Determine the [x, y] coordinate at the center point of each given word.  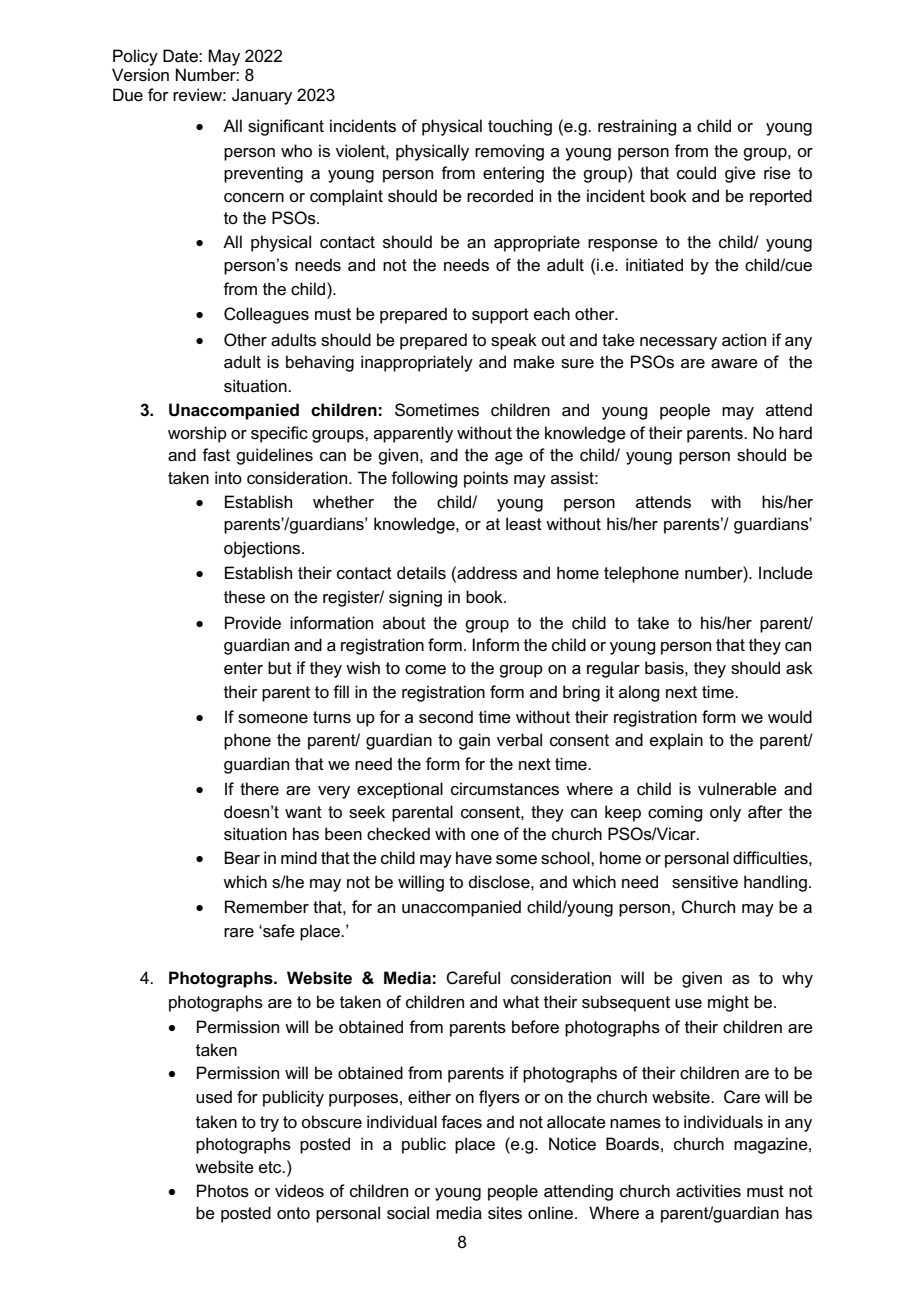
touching [520, 127]
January [262, 96]
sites [505, 1213]
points [486, 479]
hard [795, 433]
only [725, 813]
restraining [637, 127]
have [474, 858]
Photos [223, 1191]
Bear [242, 858]
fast [216, 455]
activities [708, 1191]
